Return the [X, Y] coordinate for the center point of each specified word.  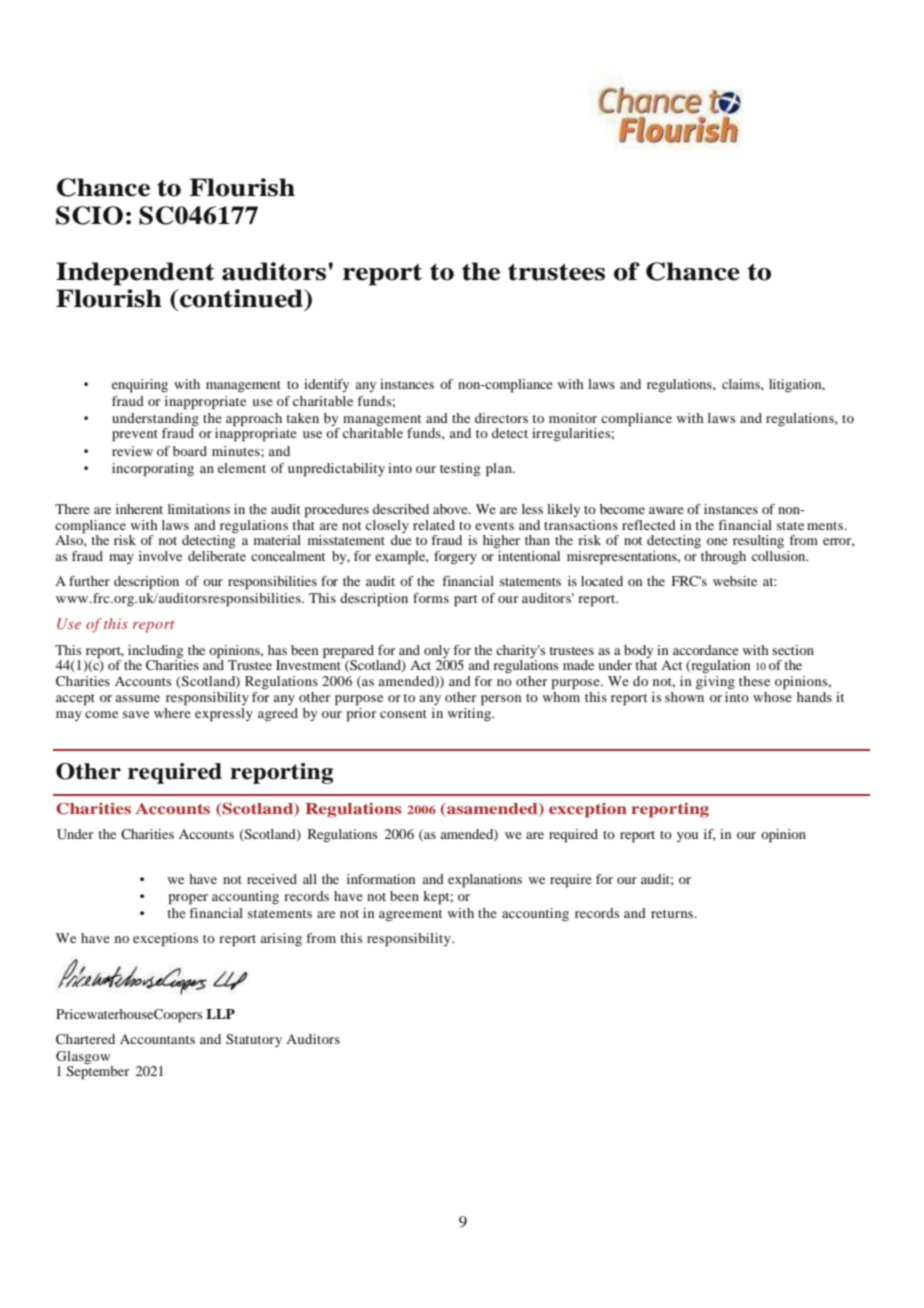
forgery [455, 558]
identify [326, 385]
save [136, 714]
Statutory [254, 1040]
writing [471, 713]
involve [160, 556]
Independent [135, 274]
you [687, 837]
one [717, 541]
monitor [573, 418]
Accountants [157, 1039]
